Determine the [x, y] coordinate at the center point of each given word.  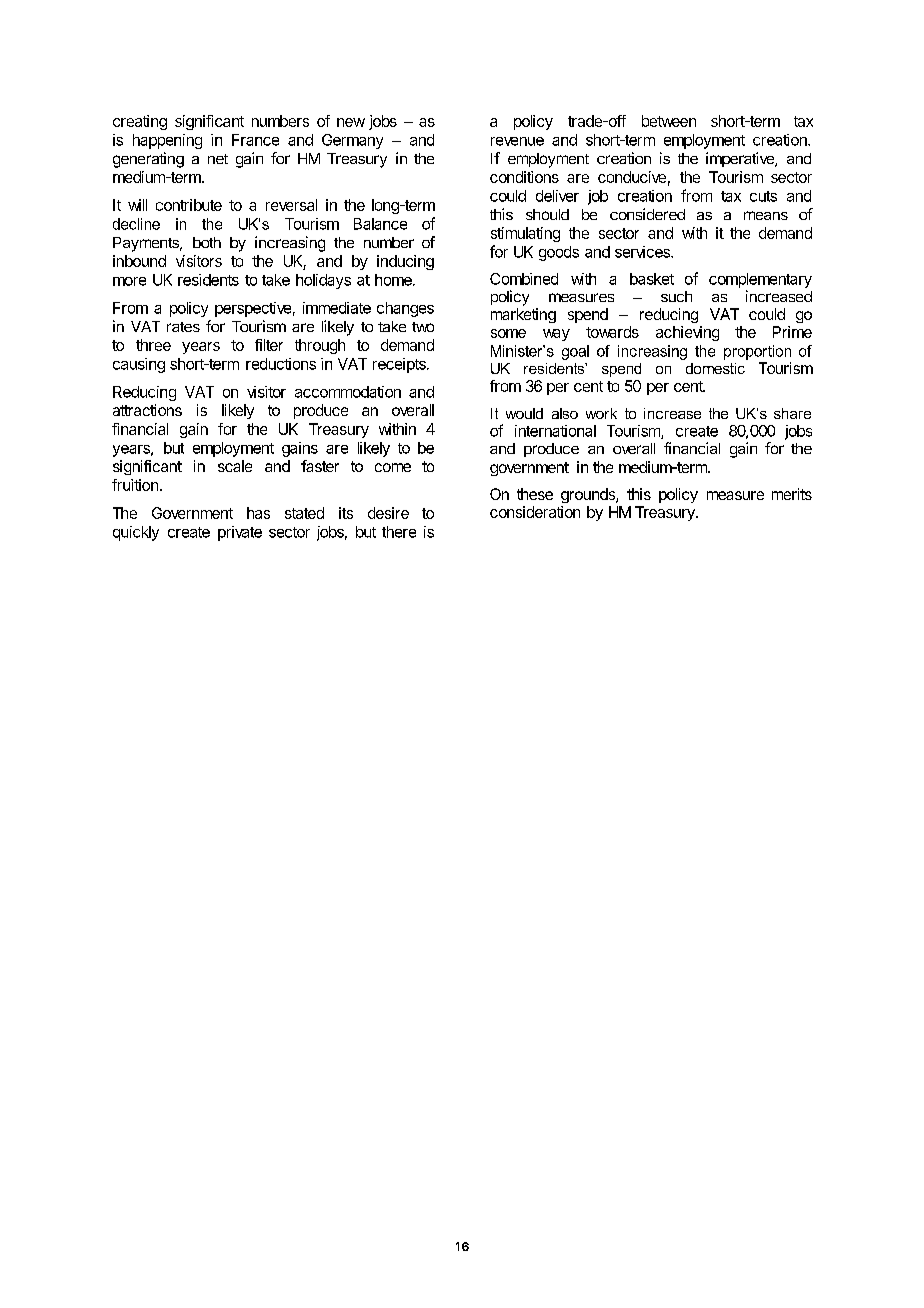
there [399, 532]
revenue [517, 141]
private [240, 533]
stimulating [525, 234]
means [766, 215]
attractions [147, 410]
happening [167, 141]
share [792, 413]
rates [183, 327]
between [669, 121]
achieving [687, 333]
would [524, 413]
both [207, 242]
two [423, 327]
